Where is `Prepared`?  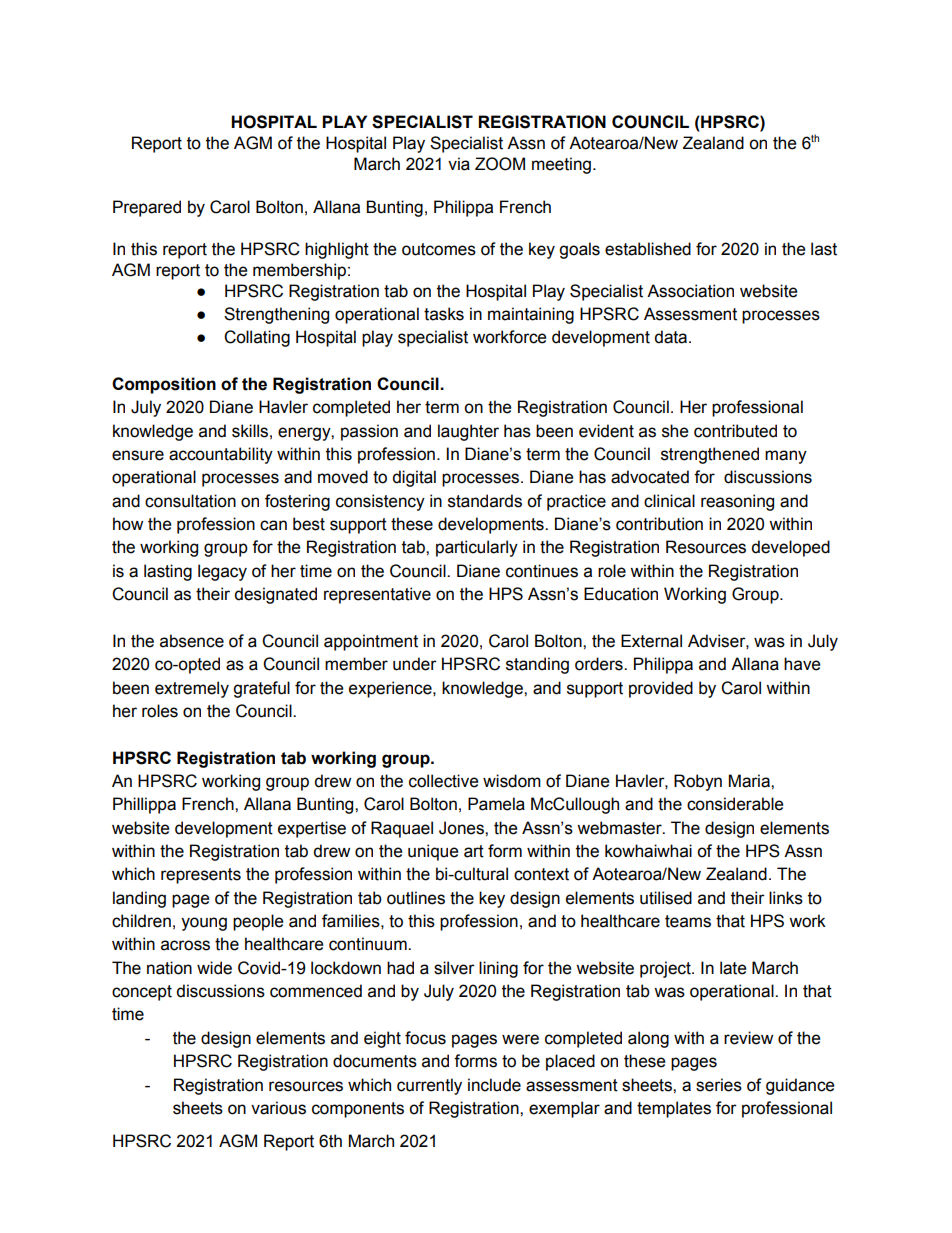
Prepared is located at coordinates (147, 208).
